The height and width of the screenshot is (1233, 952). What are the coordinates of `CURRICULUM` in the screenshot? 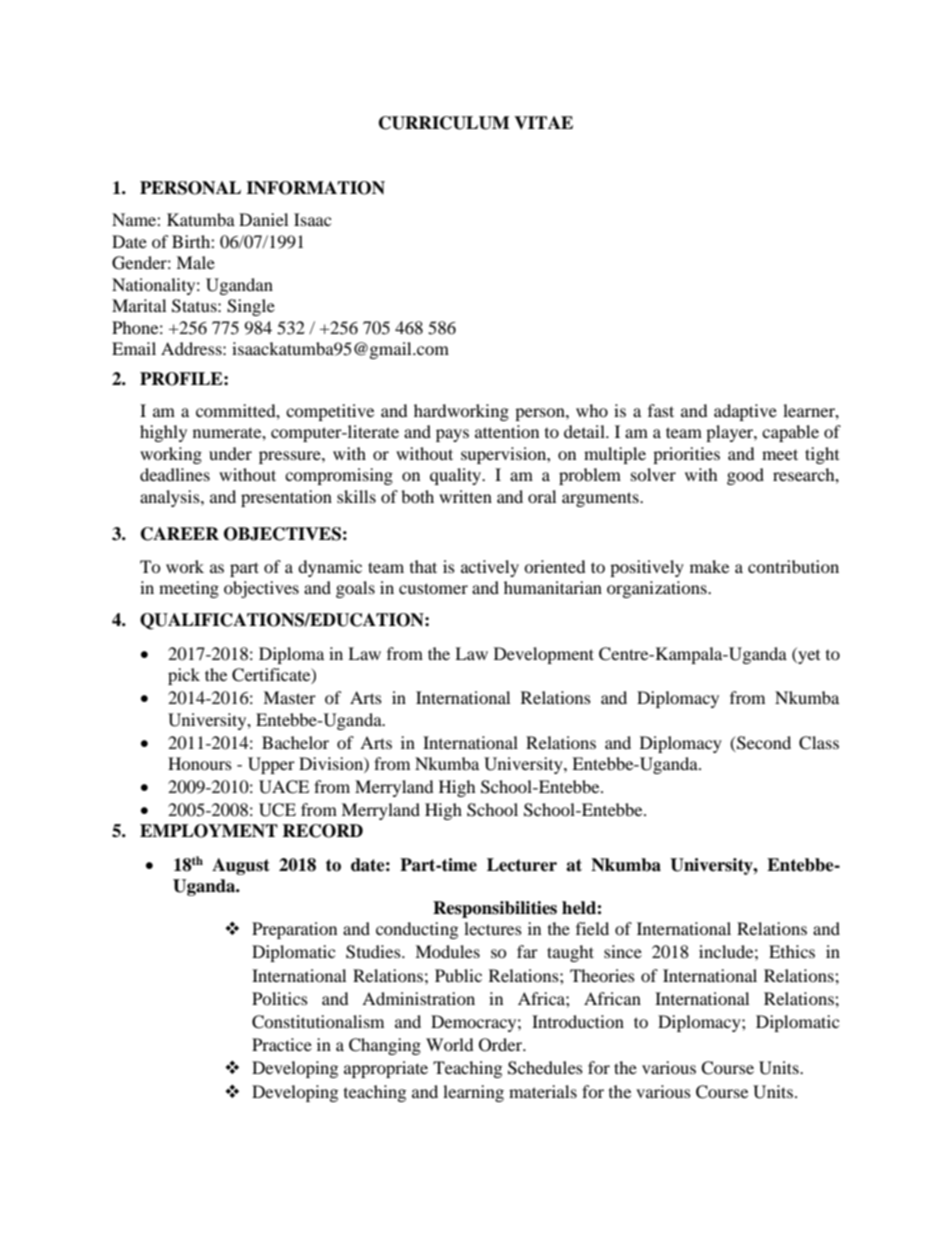 It's located at (444, 123).
